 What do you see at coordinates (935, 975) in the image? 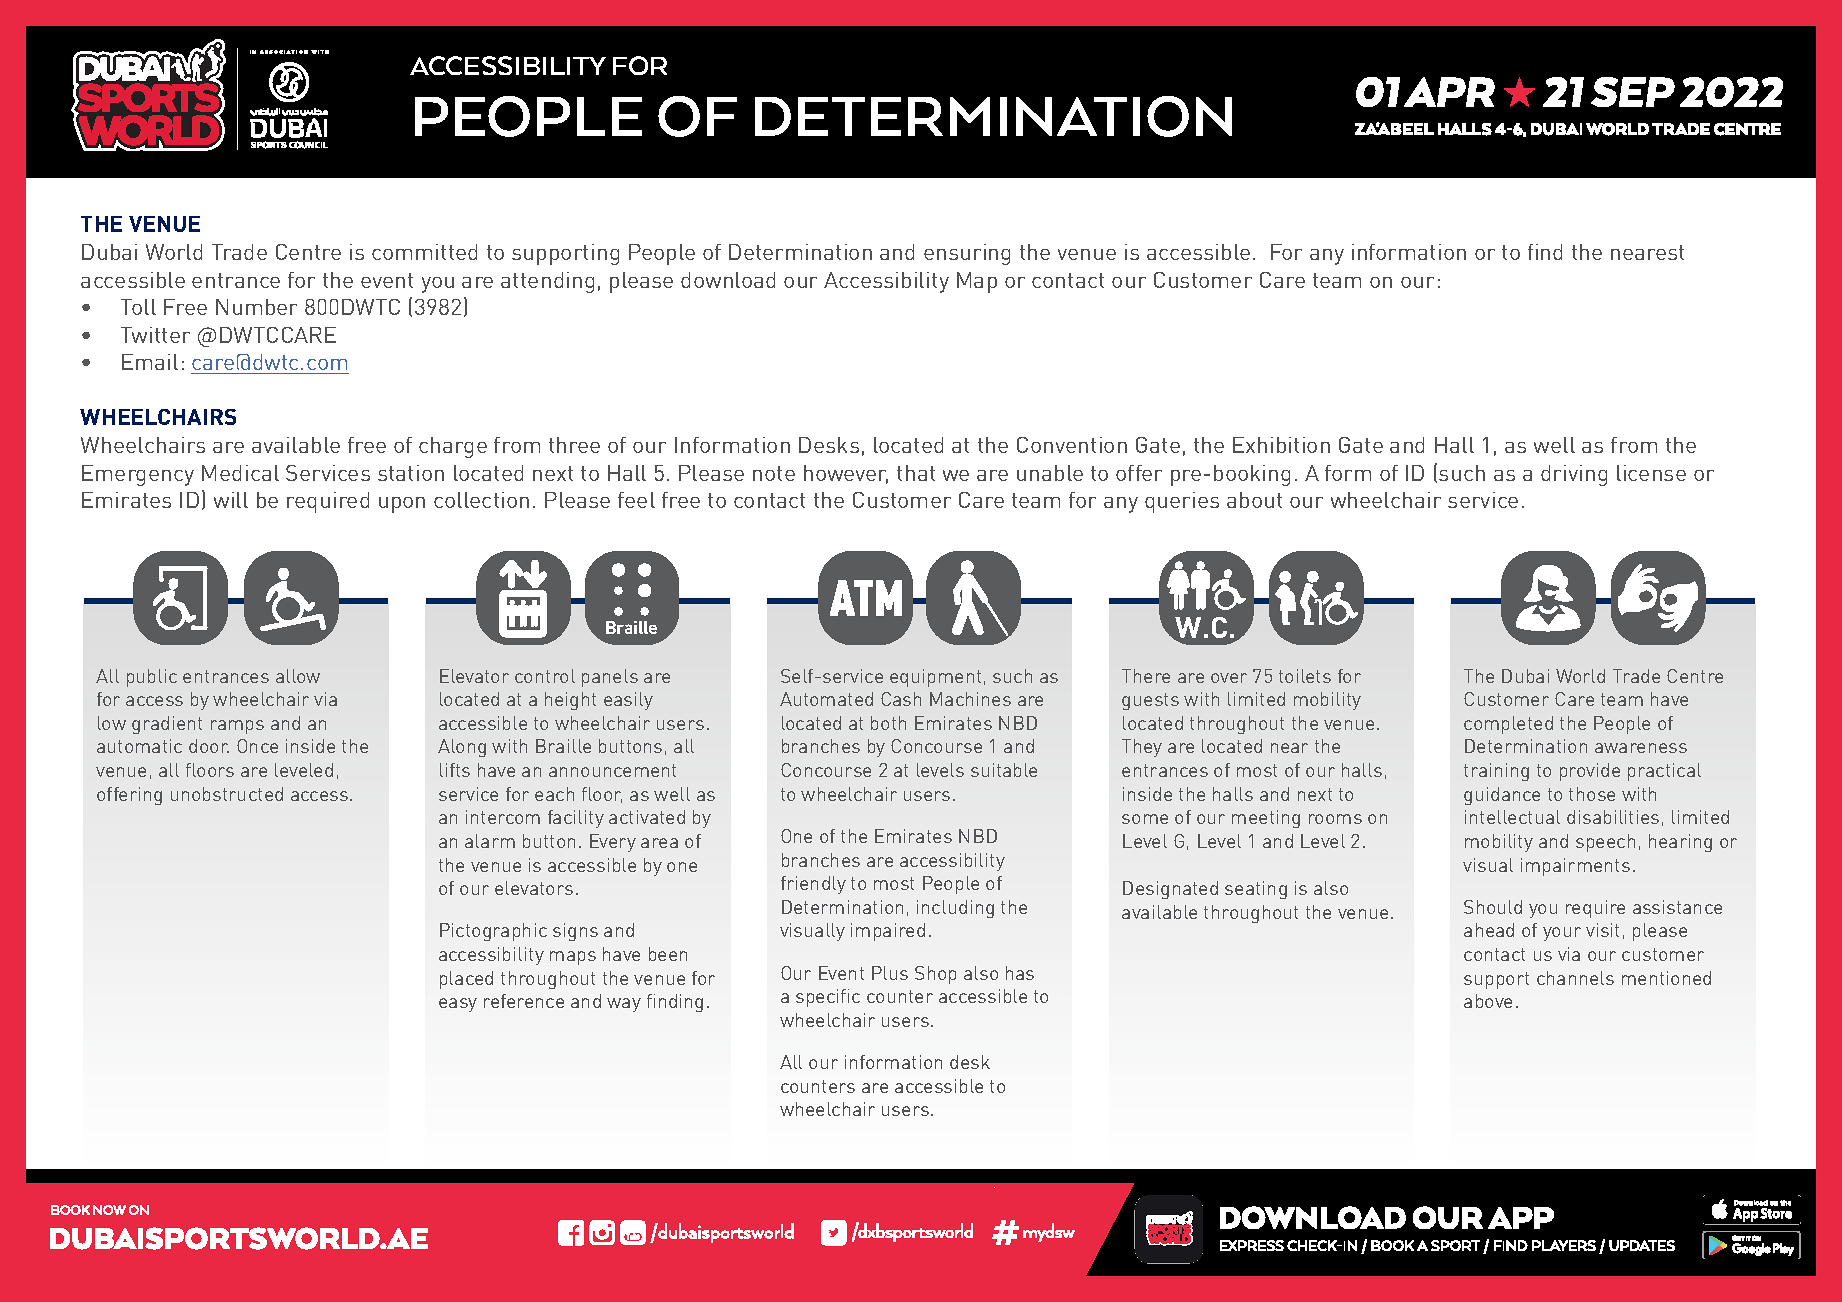
I see `Shop` at bounding box center [935, 975].
